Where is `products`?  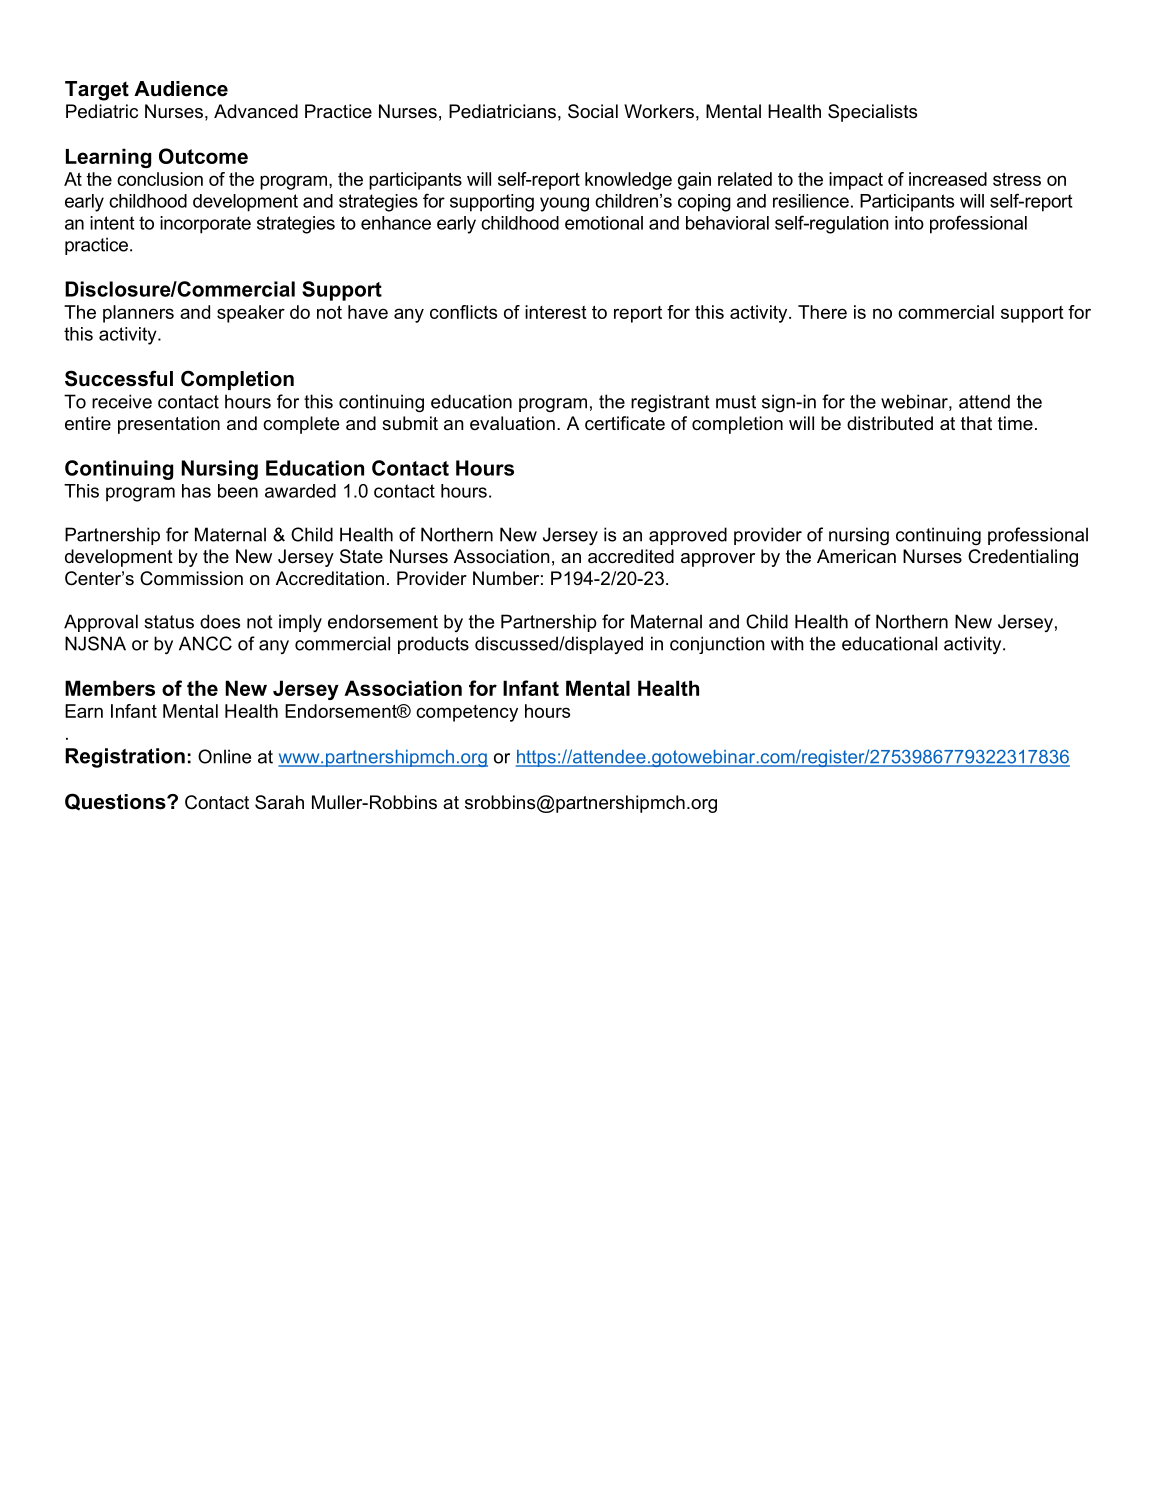 products is located at coordinates (433, 645).
